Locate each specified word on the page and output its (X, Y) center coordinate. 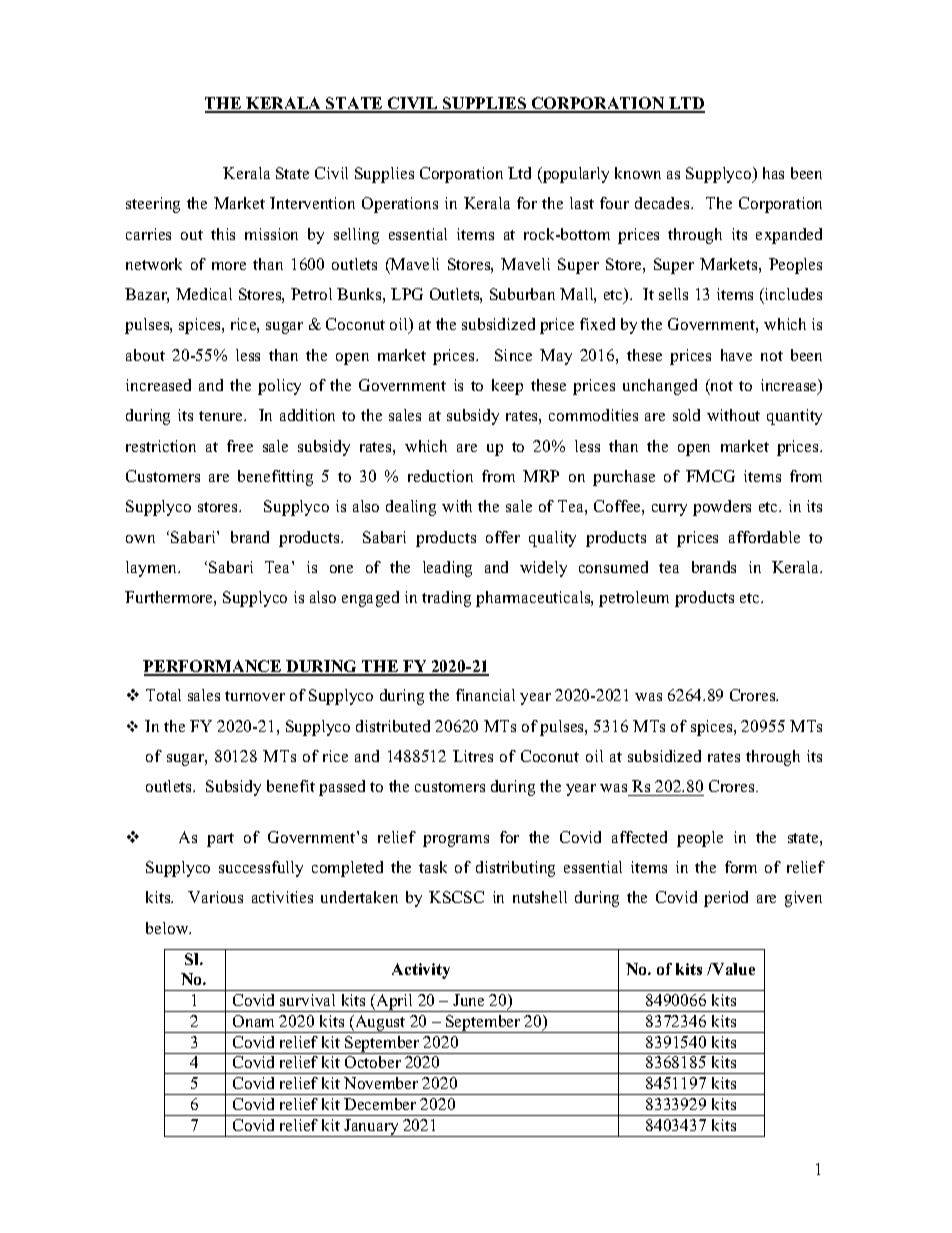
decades (663, 203)
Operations (400, 205)
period (726, 899)
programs (456, 841)
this (223, 234)
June (468, 1000)
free (240, 446)
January (371, 1128)
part (220, 840)
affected (639, 837)
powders (722, 508)
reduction (440, 476)
